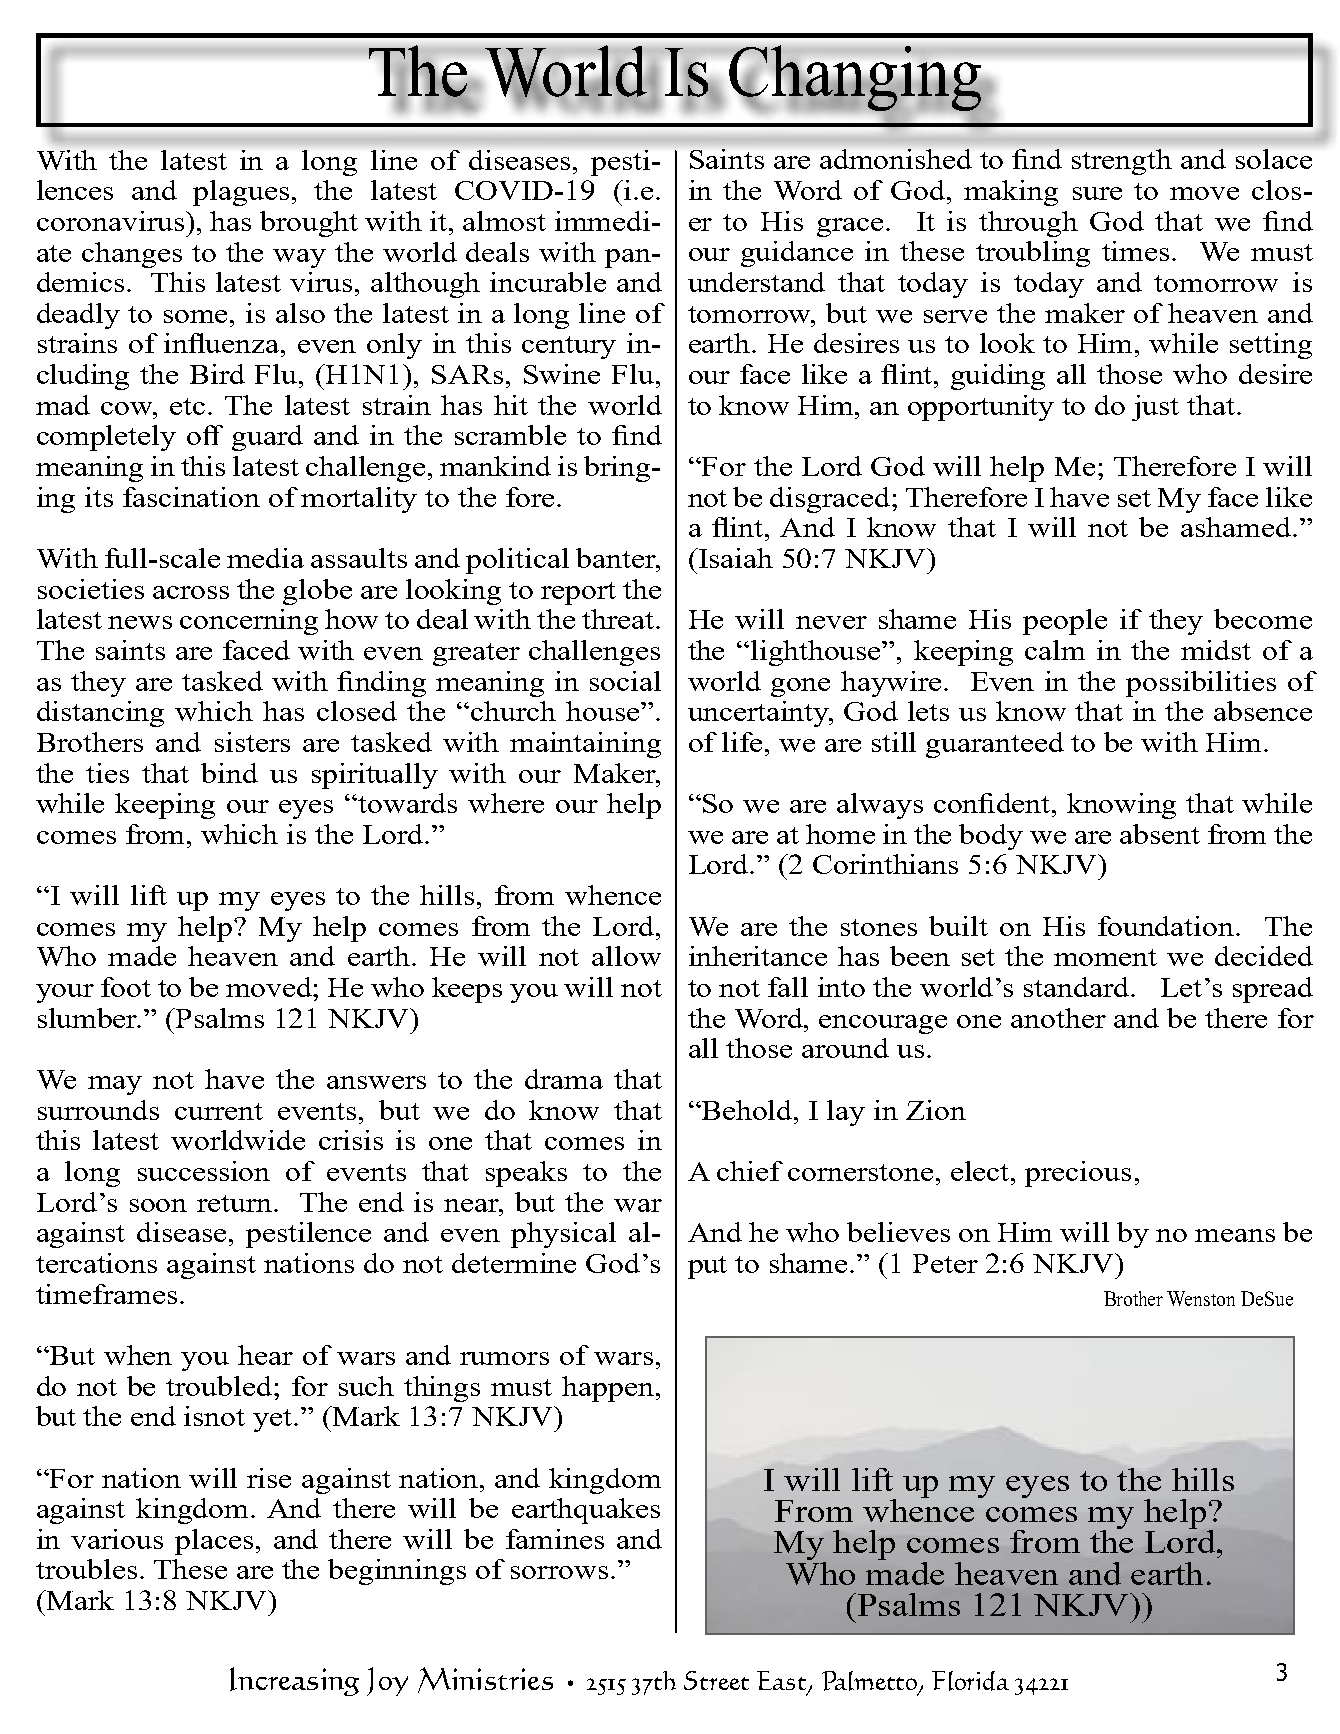  I want to click on chief, so click(750, 1171).
